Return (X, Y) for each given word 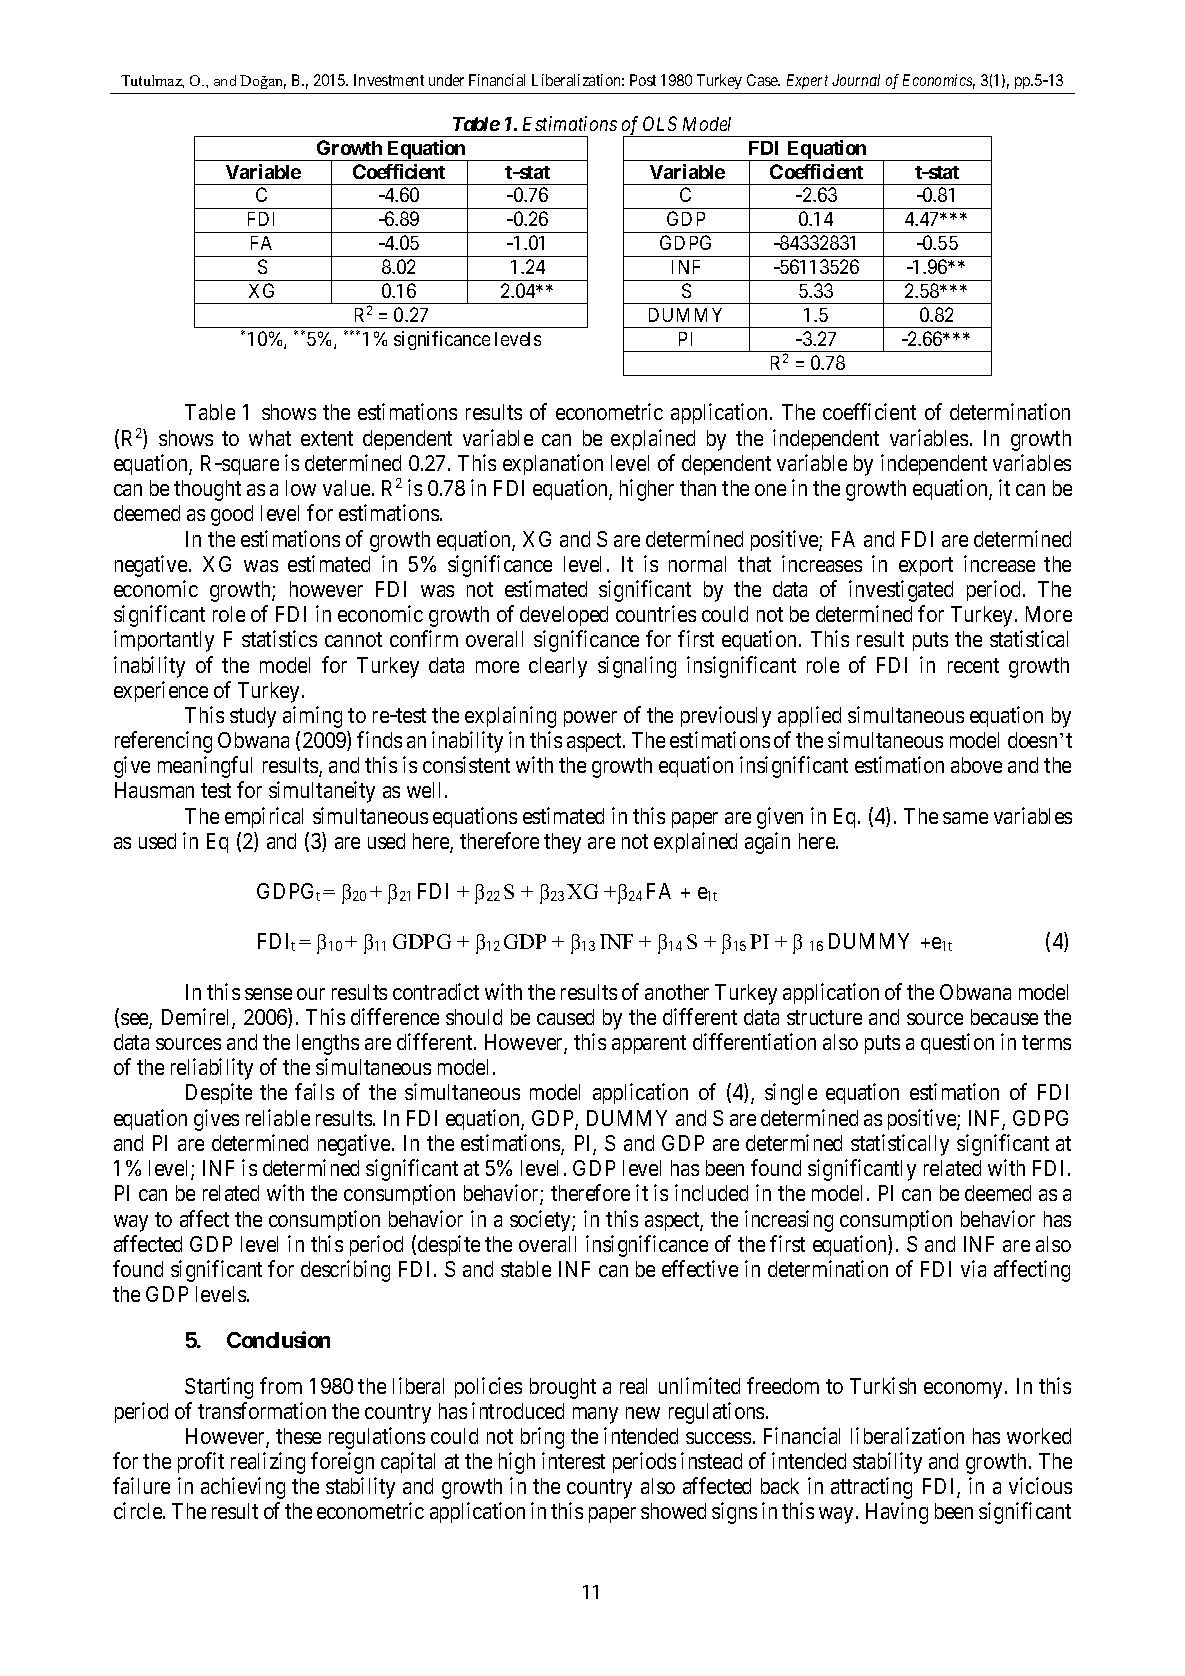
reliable (278, 1117)
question (957, 1043)
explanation (553, 464)
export (926, 566)
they (562, 843)
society (541, 1221)
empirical (264, 817)
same (965, 818)
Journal (856, 80)
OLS (660, 123)
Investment (389, 80)
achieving (243, 1488)
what (270, 438)
